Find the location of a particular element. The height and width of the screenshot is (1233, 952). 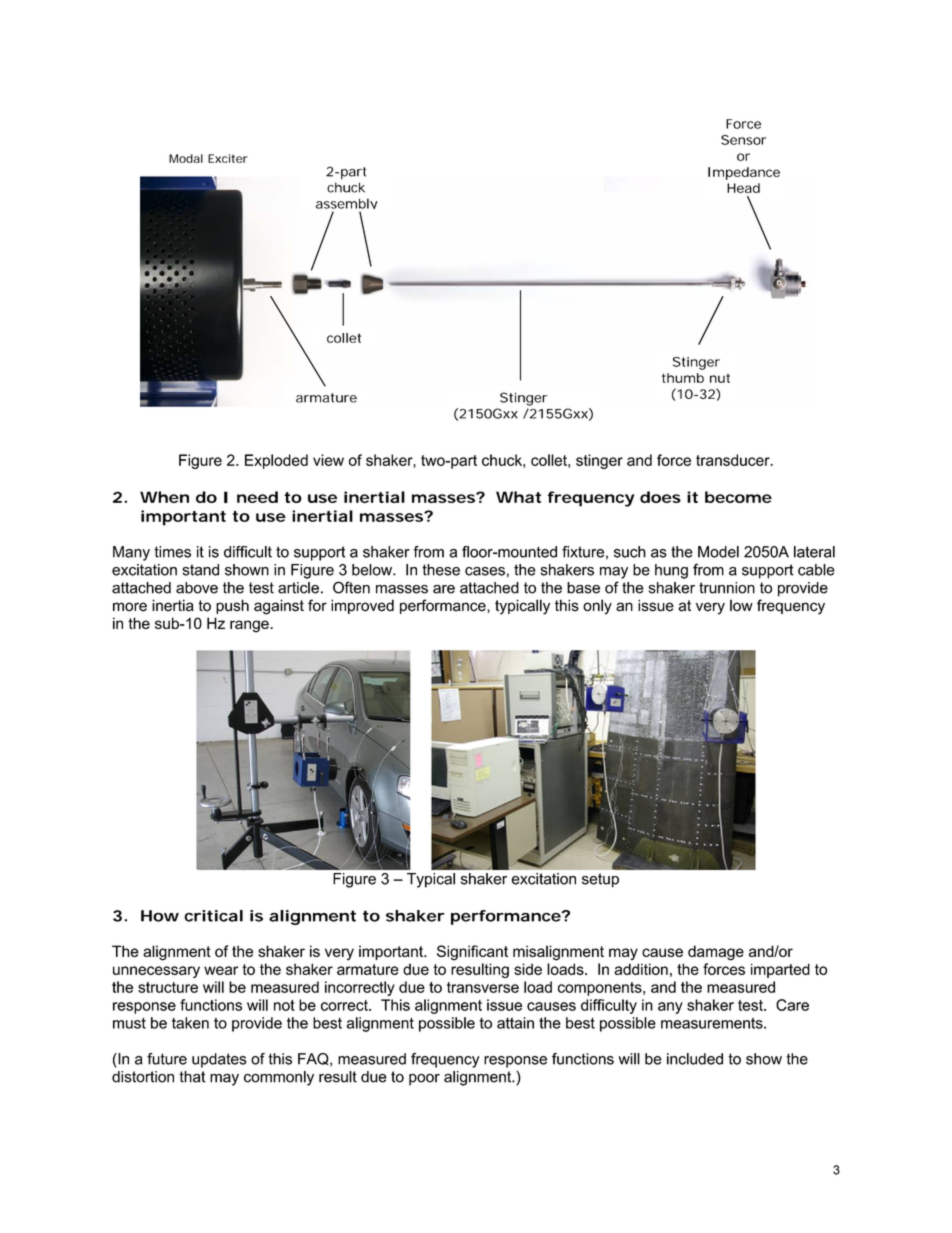

cases is located at coordinates (485, 571).
